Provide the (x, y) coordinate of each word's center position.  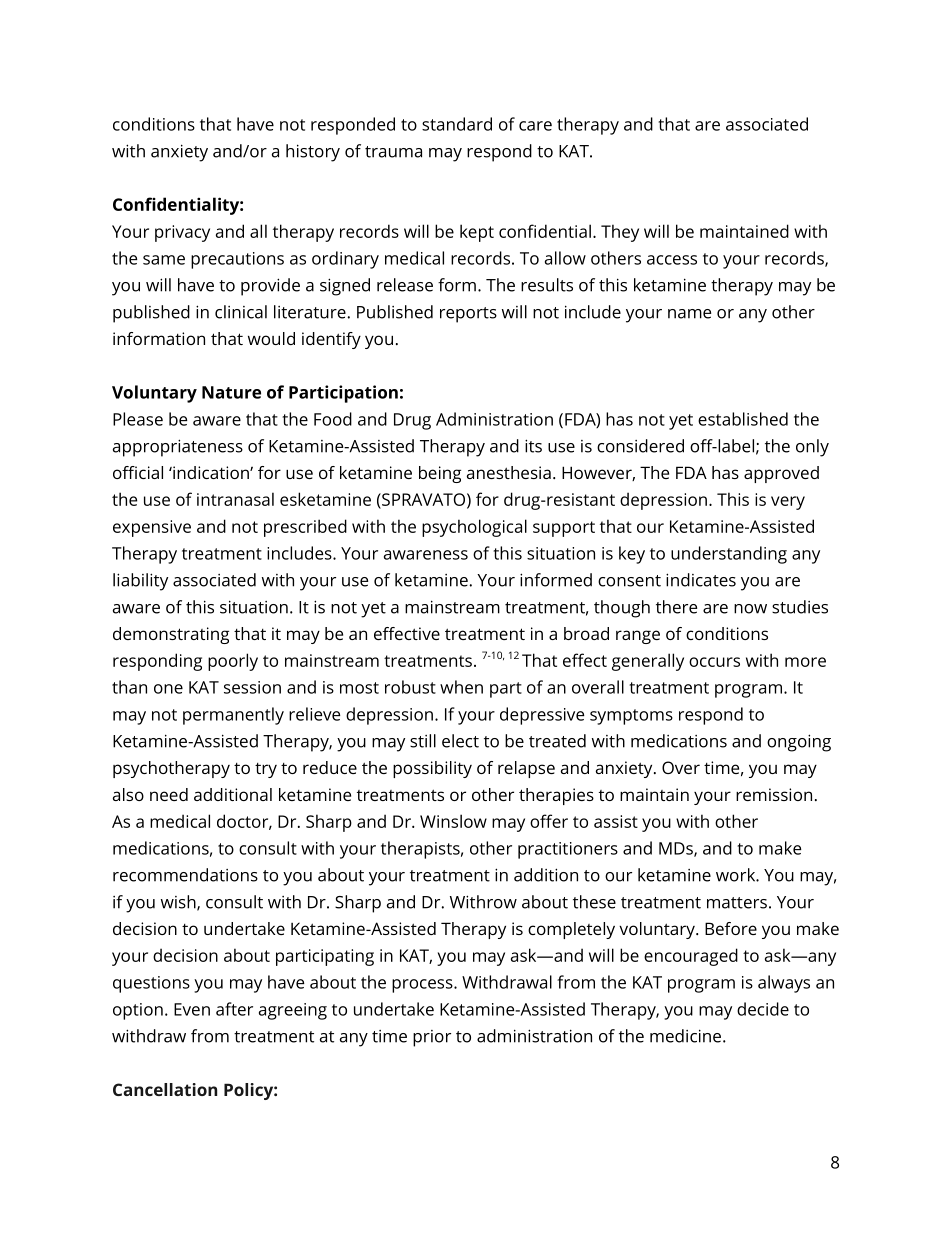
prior (432, 1038)
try (266, 770)
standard (457, 124)
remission (774, 794)
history (313, 153)
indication (211, 472)
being (440, 474)
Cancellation (165, 1089)
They (620, 233)
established (743, 419)
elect (460, 741)
